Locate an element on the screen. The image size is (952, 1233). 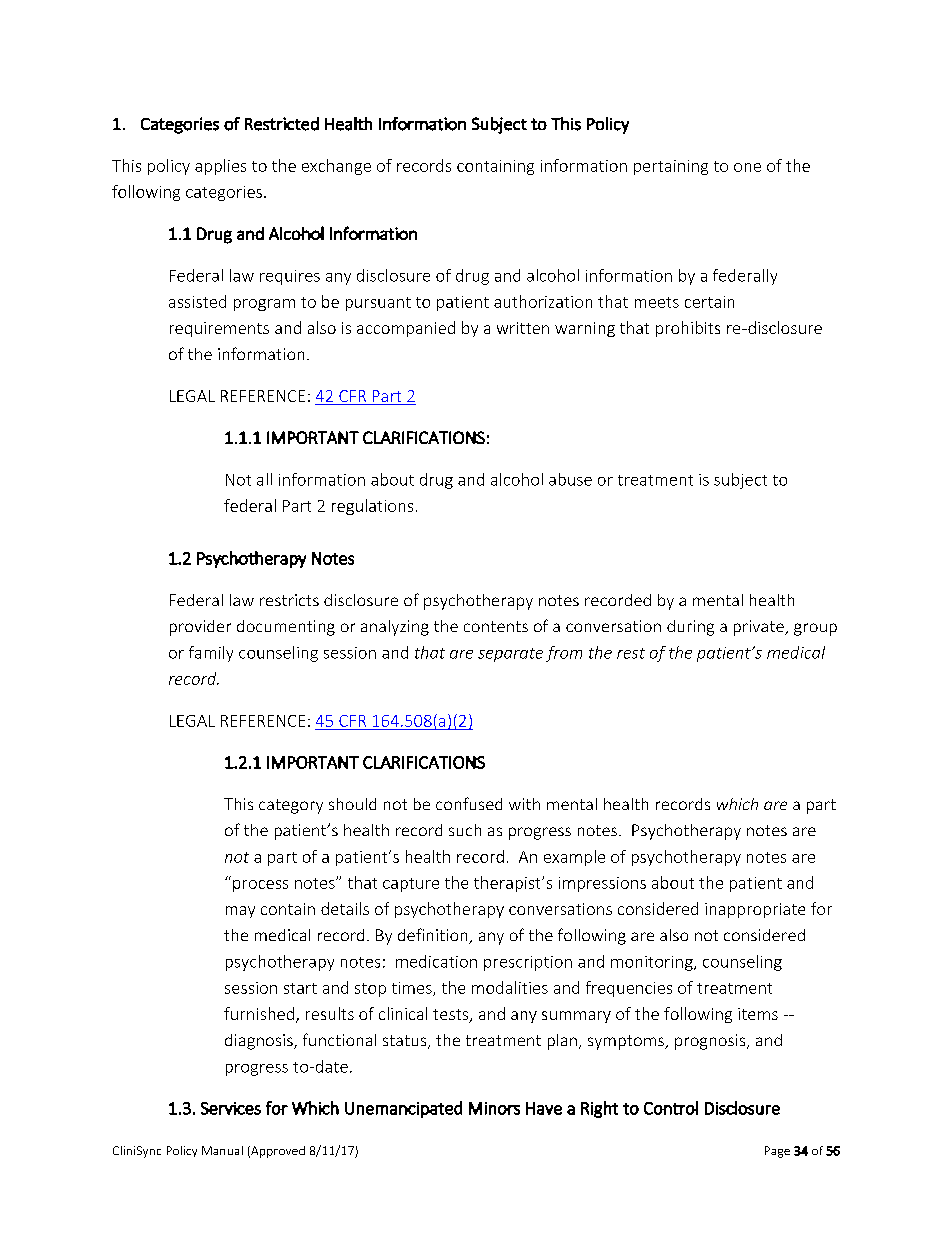
private is located at coordinates (760, 628).
